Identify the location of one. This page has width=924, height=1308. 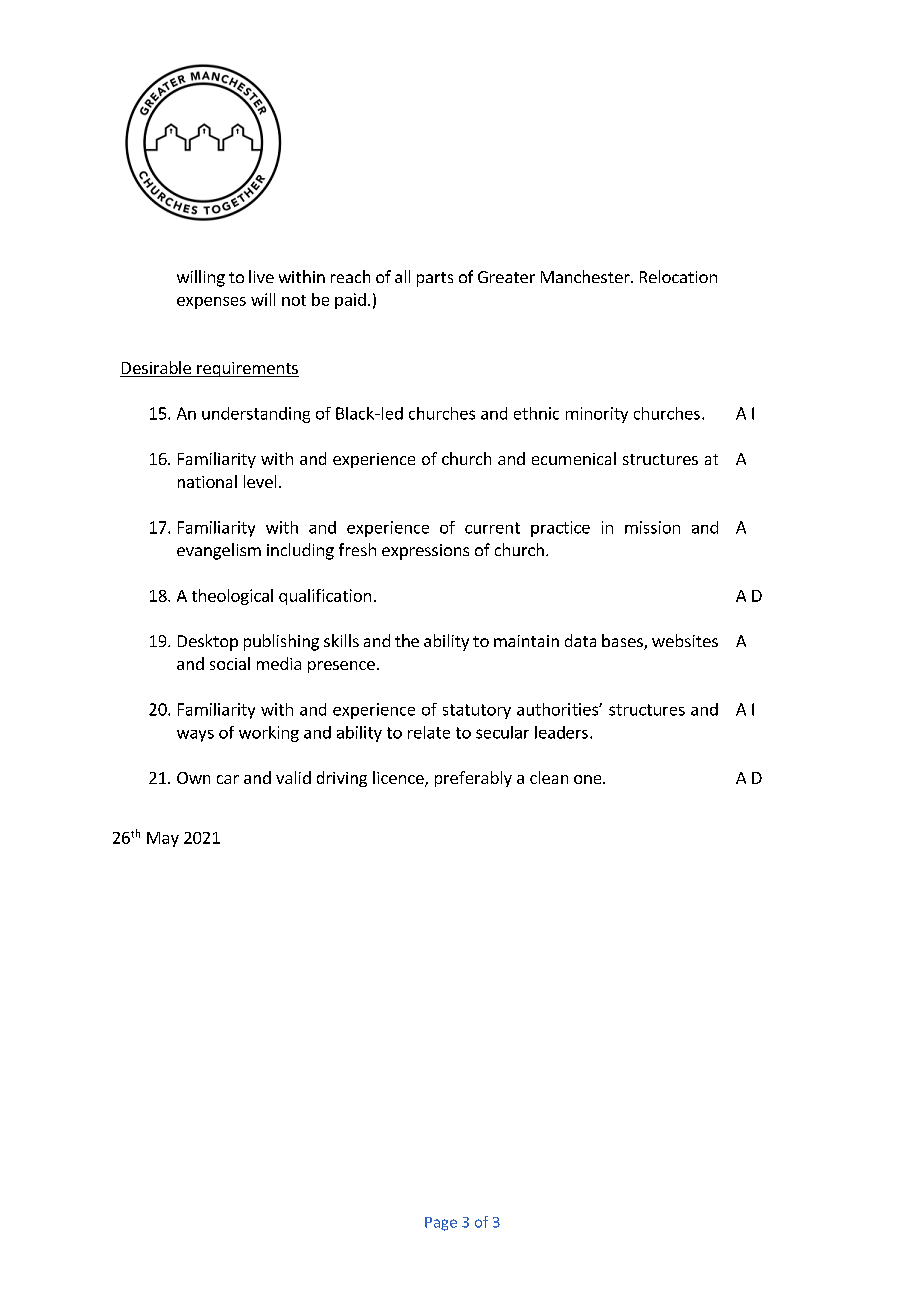
(589, 779).
